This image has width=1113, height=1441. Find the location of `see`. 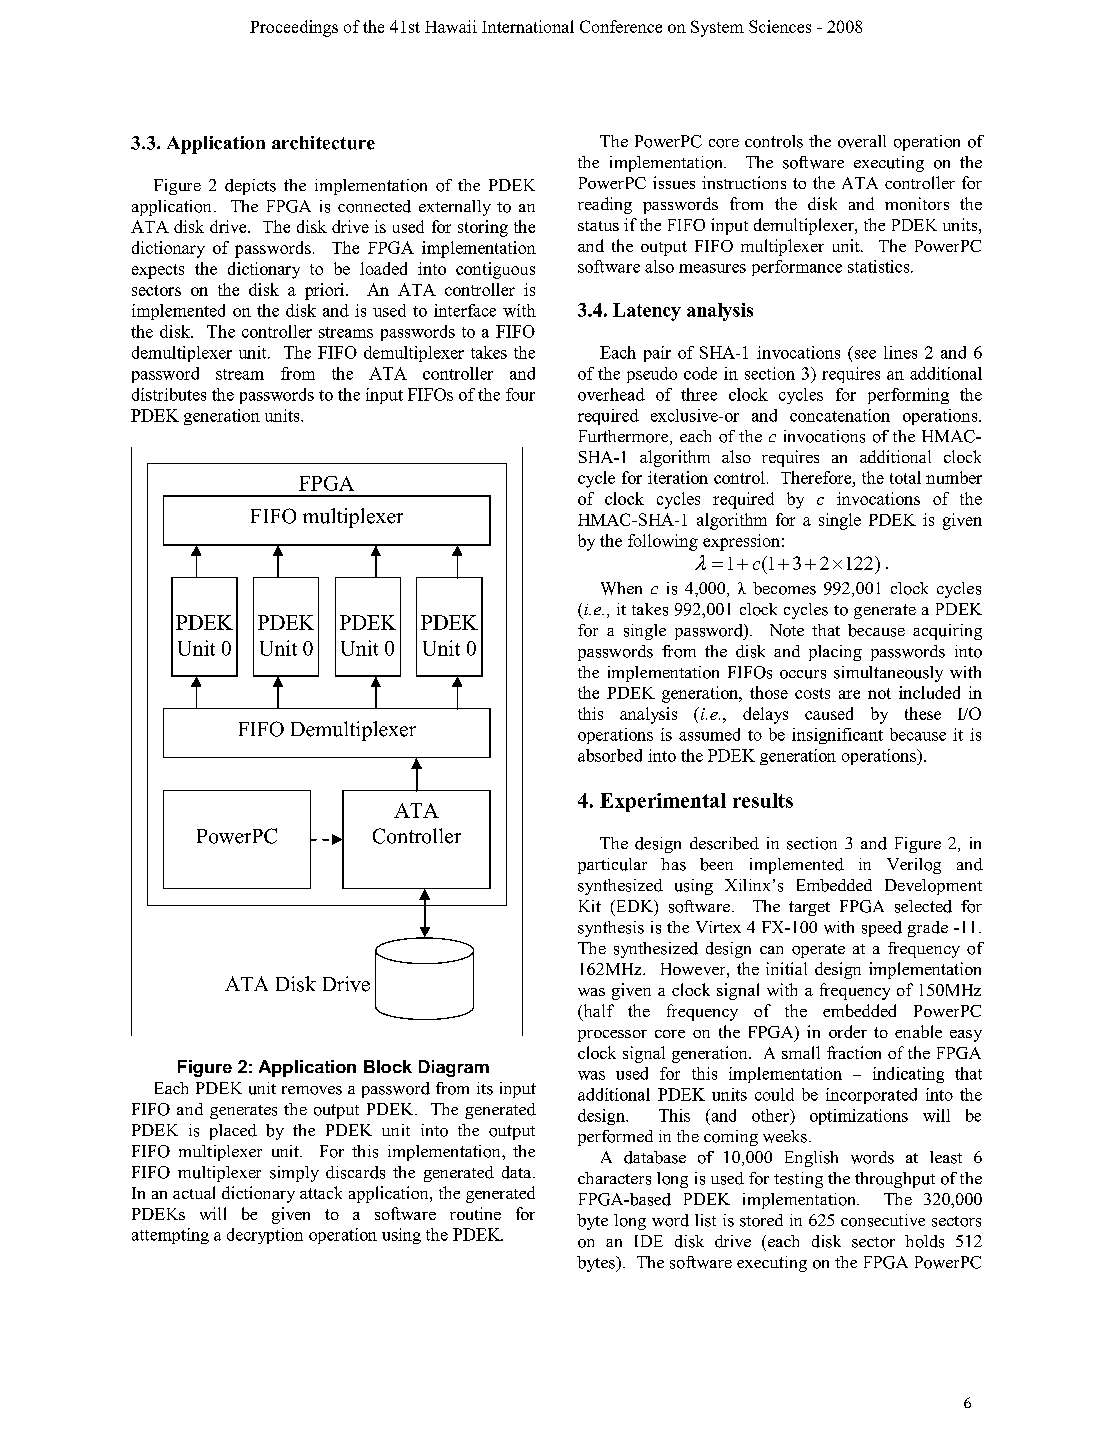

see is located at coordinates (865, 354).
